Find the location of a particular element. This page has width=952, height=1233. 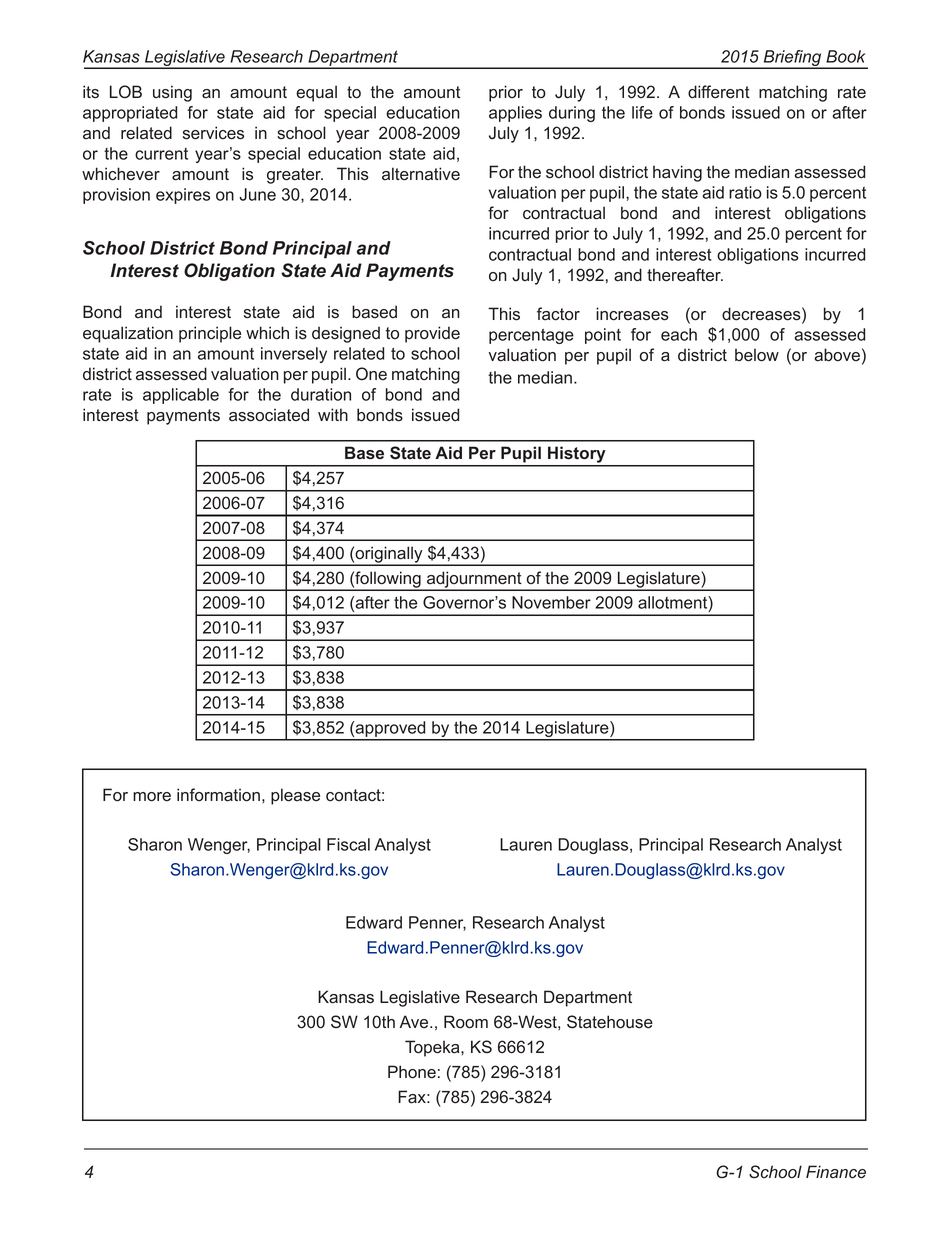

Phone is located at coordinates (412, 1072).
